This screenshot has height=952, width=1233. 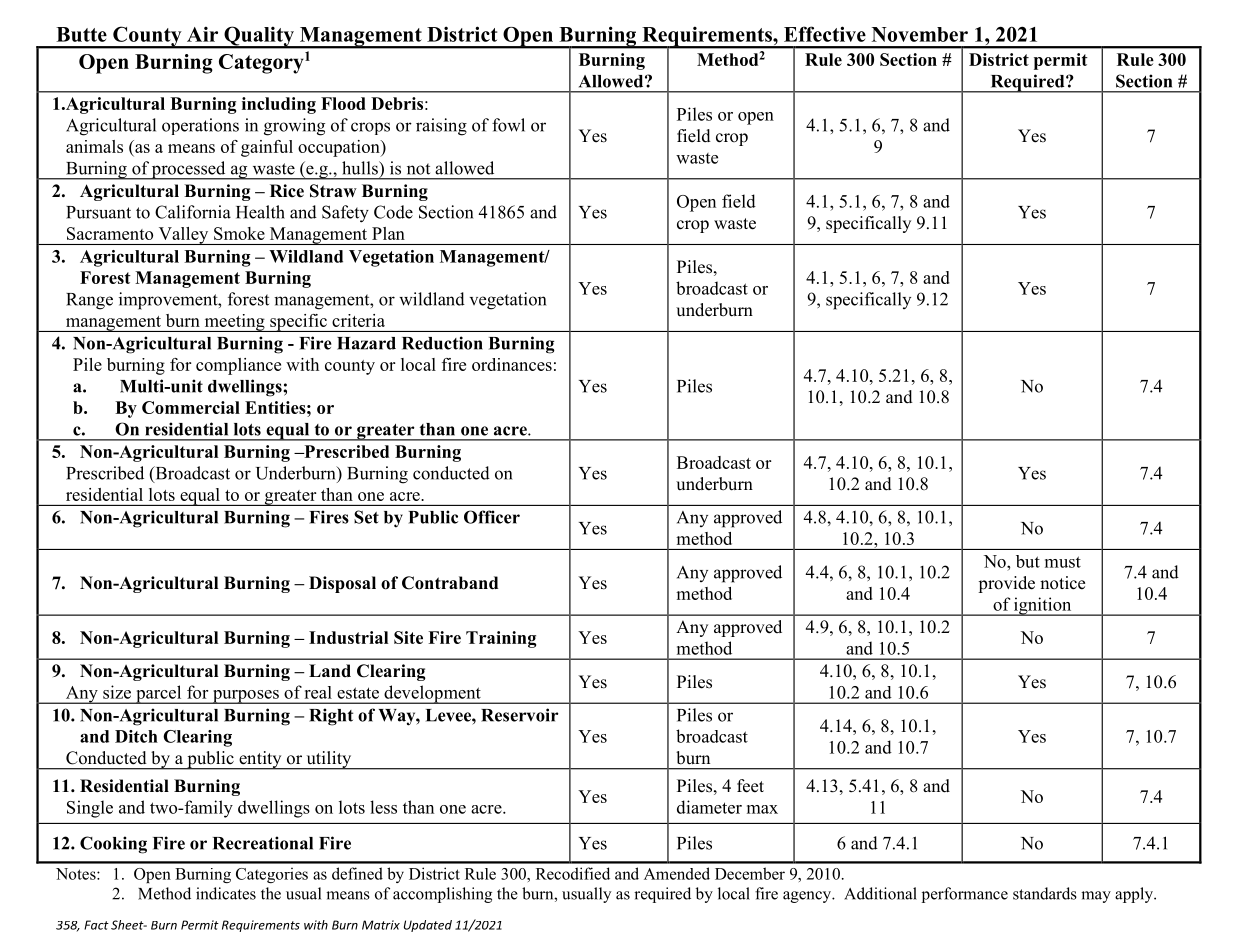 What do you see at coordinates (520, 715) in the screenshot?
I see `Reservoir` at bounding box center [520, 715].
